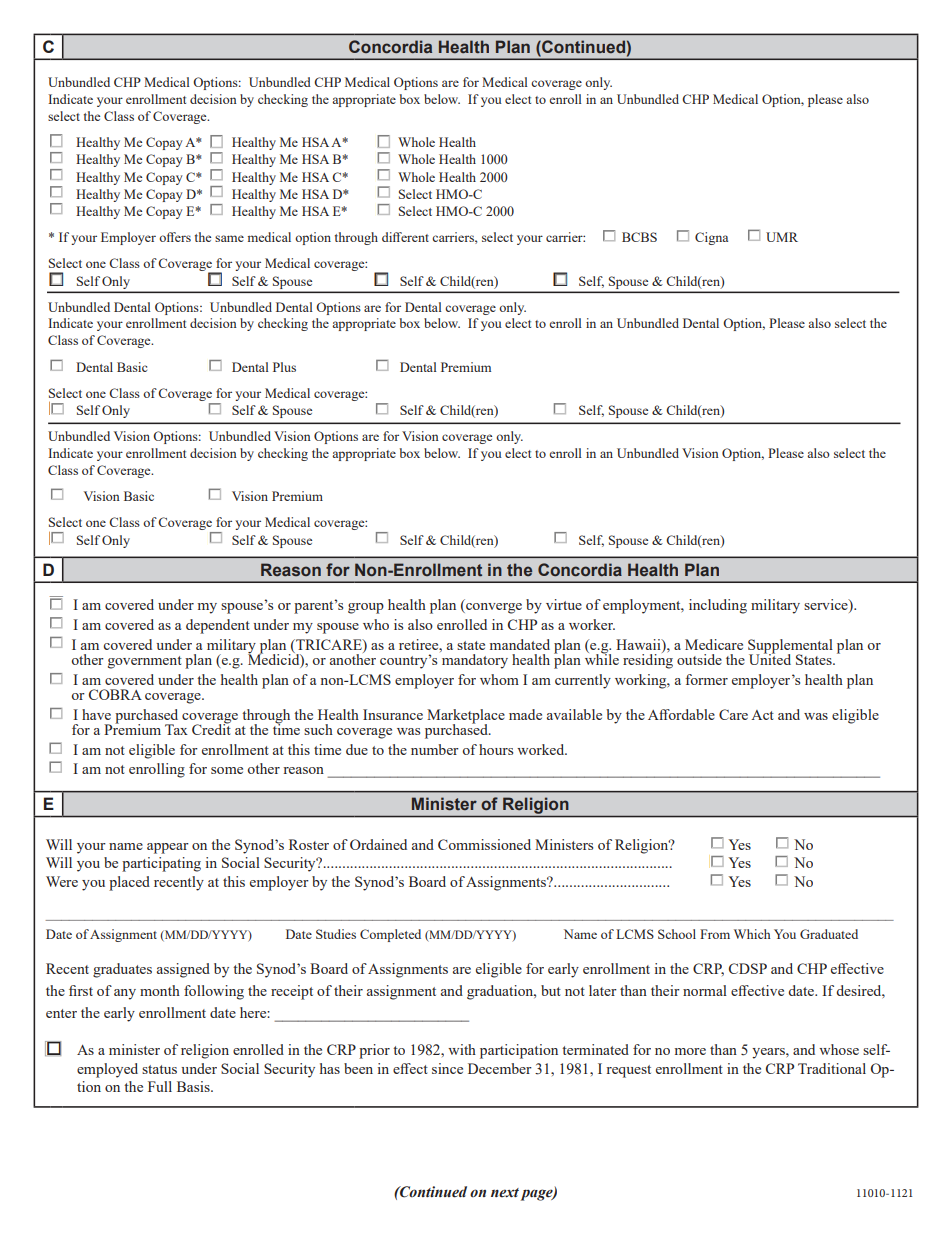 The image size is (952, 1233). Describe the element at coordinates (475, 661) in the screenshot. I see `mandatory` at that location.
